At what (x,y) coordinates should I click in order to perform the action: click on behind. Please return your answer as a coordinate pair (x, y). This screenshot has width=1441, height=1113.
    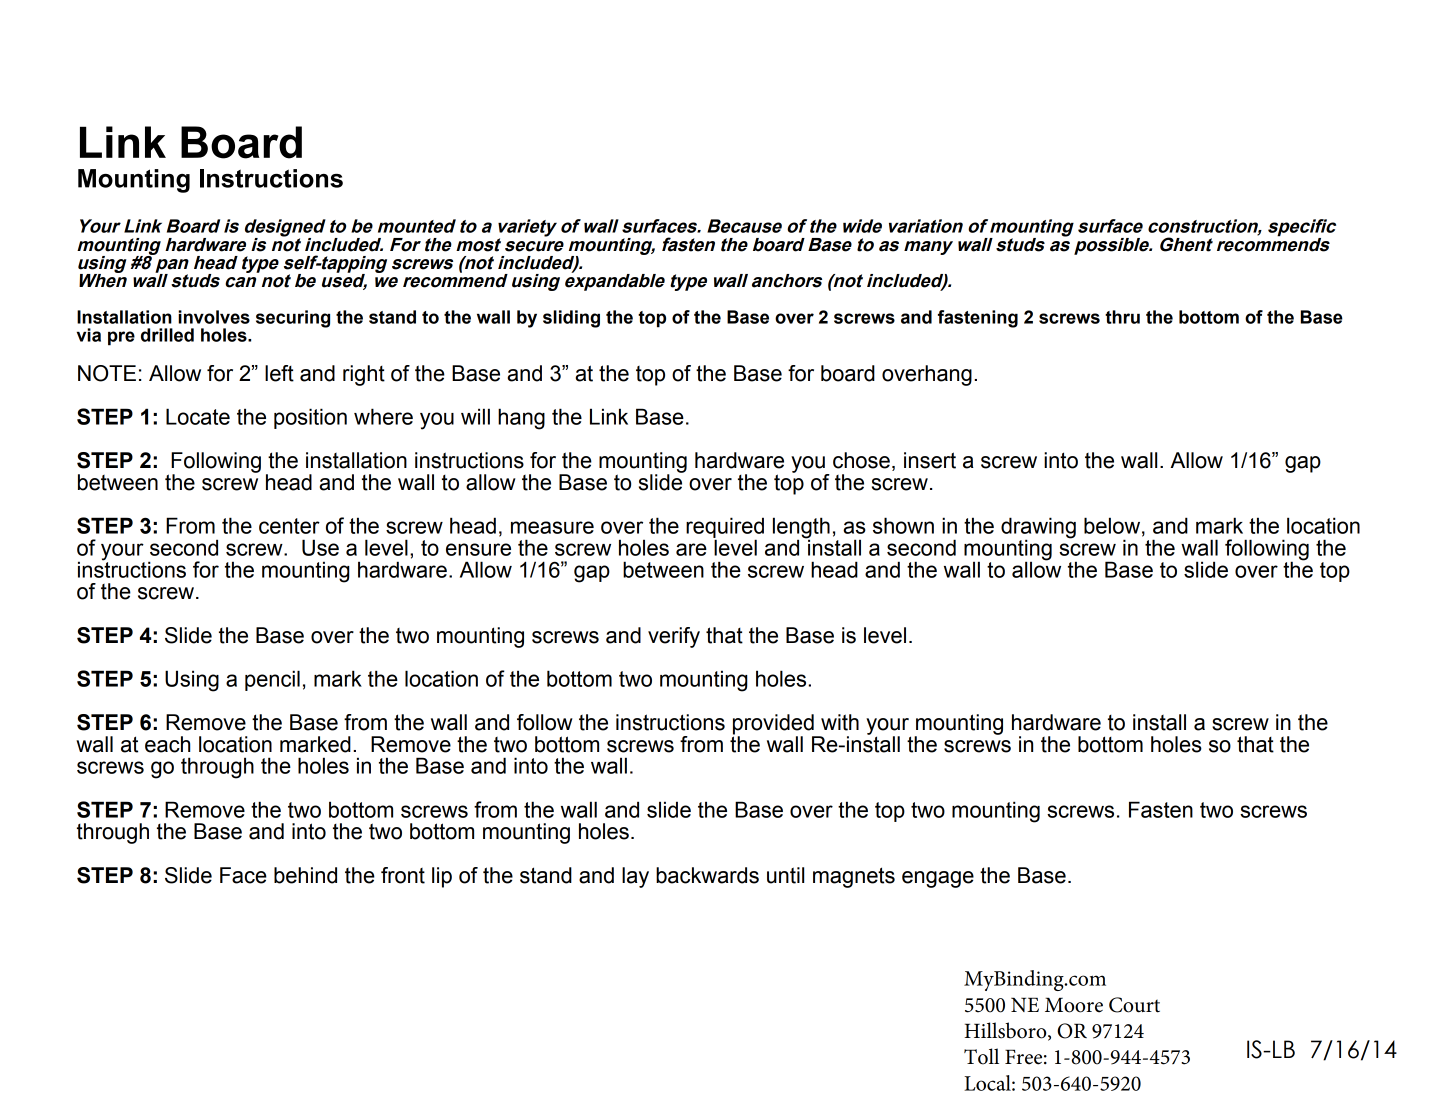
    Looking at the image, I should click on (305, 875).
